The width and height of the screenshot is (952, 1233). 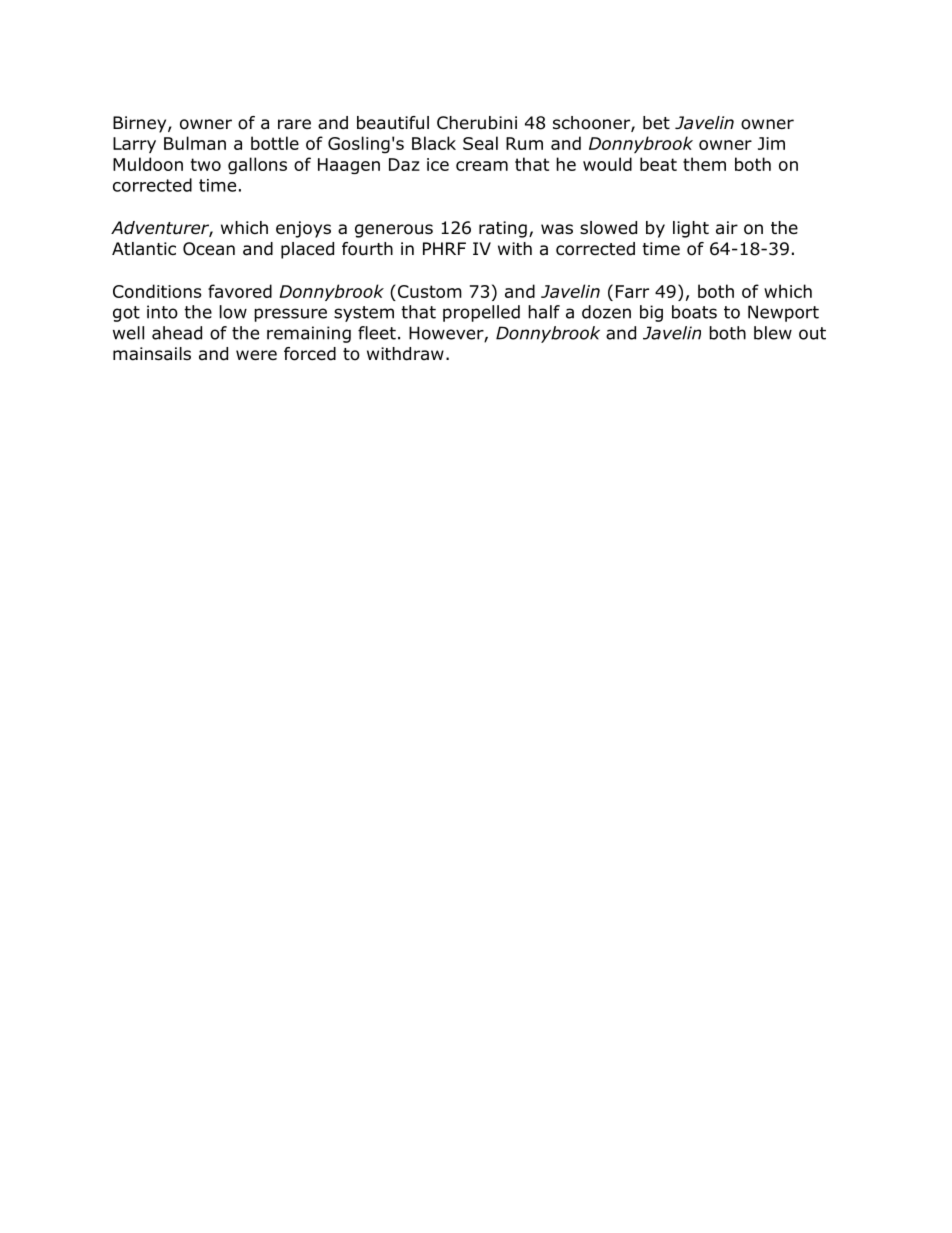 What do you see at coordinates (727, 228) in the screenshot?
I see `air` at bounding box center [727, 228].
